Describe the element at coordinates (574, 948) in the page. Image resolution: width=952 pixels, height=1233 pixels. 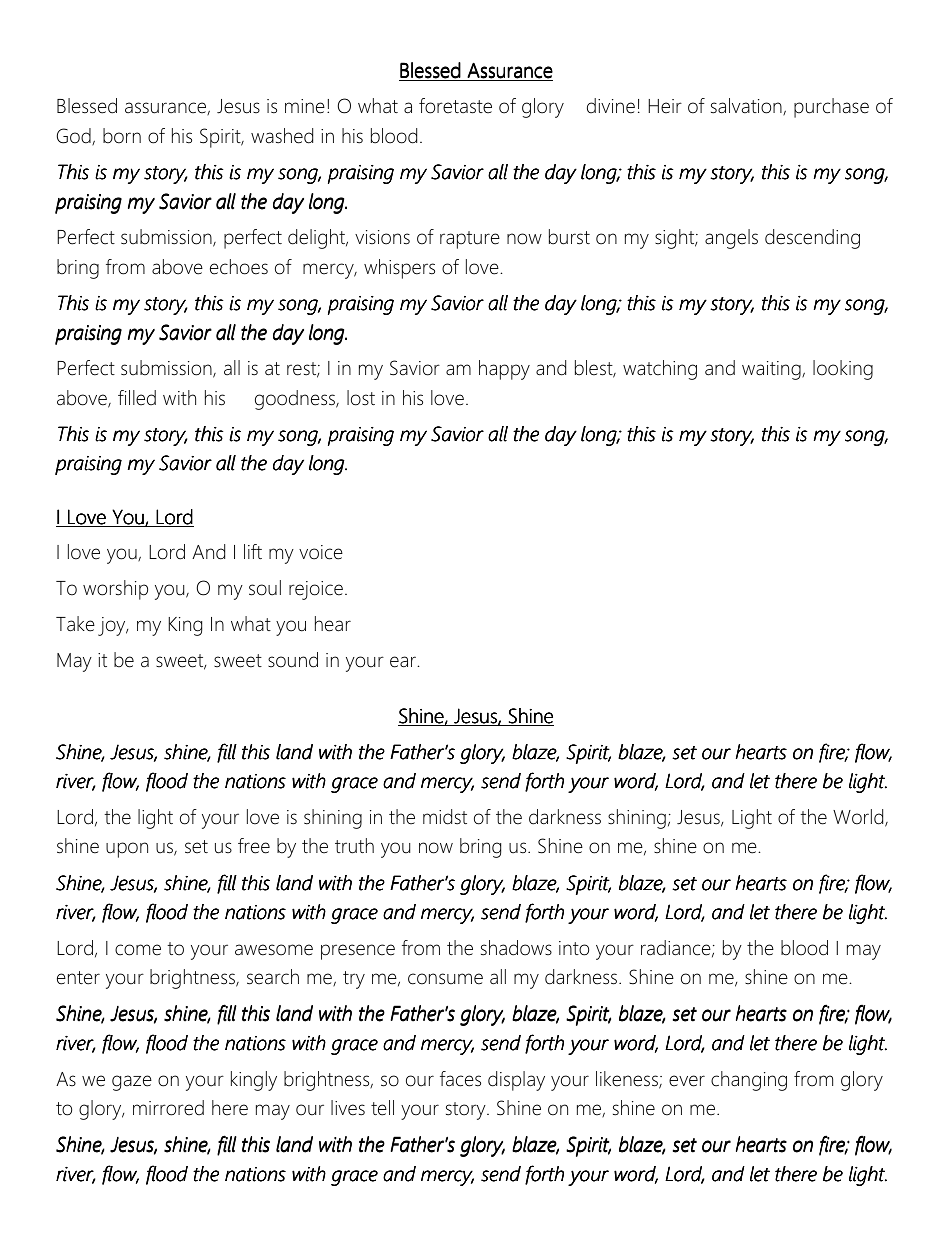
I see `into` at that location.
